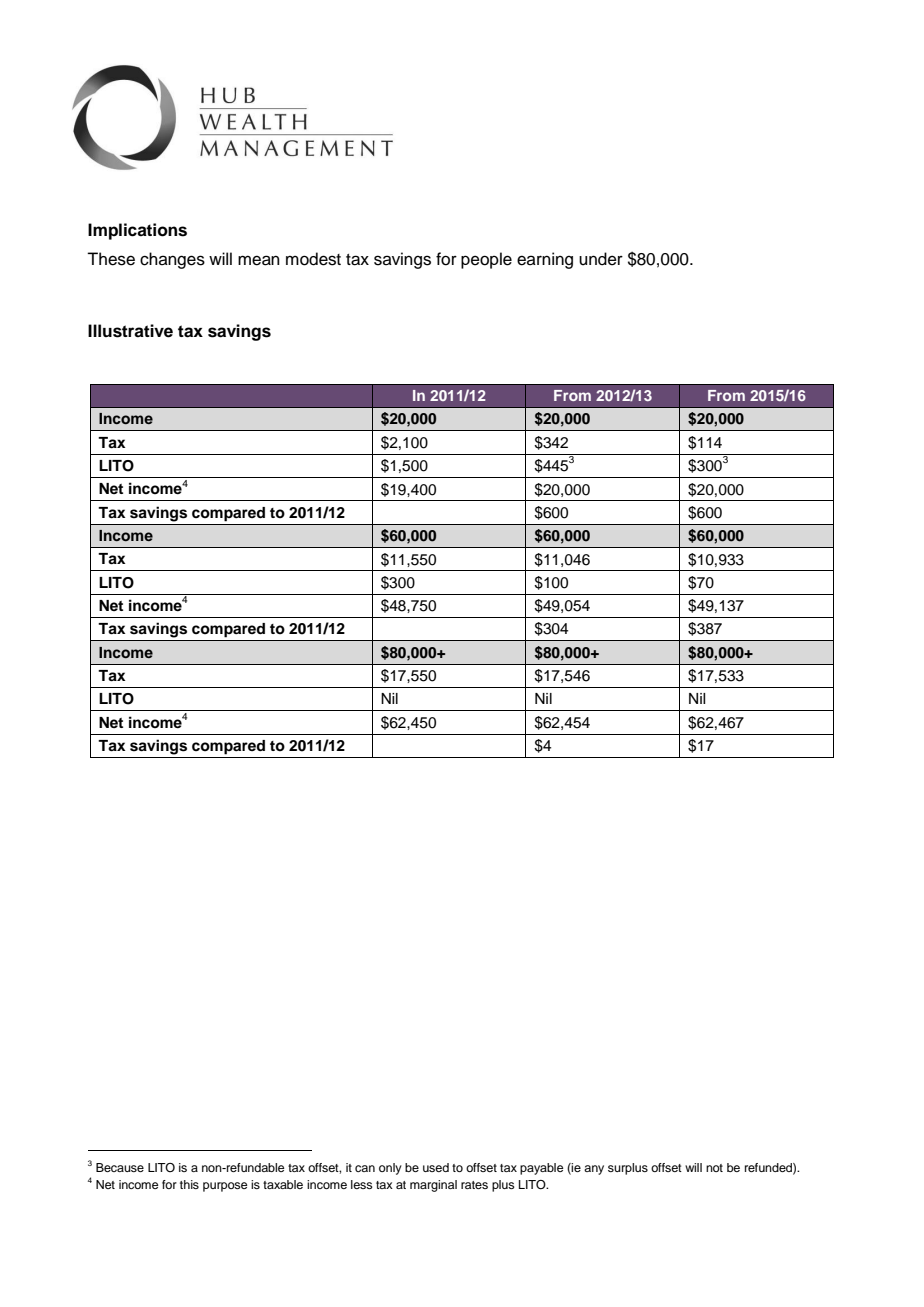 Image resolution: width=924 pixels, height=1307 pixels. Describe the element at coordinates (601, 259) in the screenshot. I see `under` at that location.
